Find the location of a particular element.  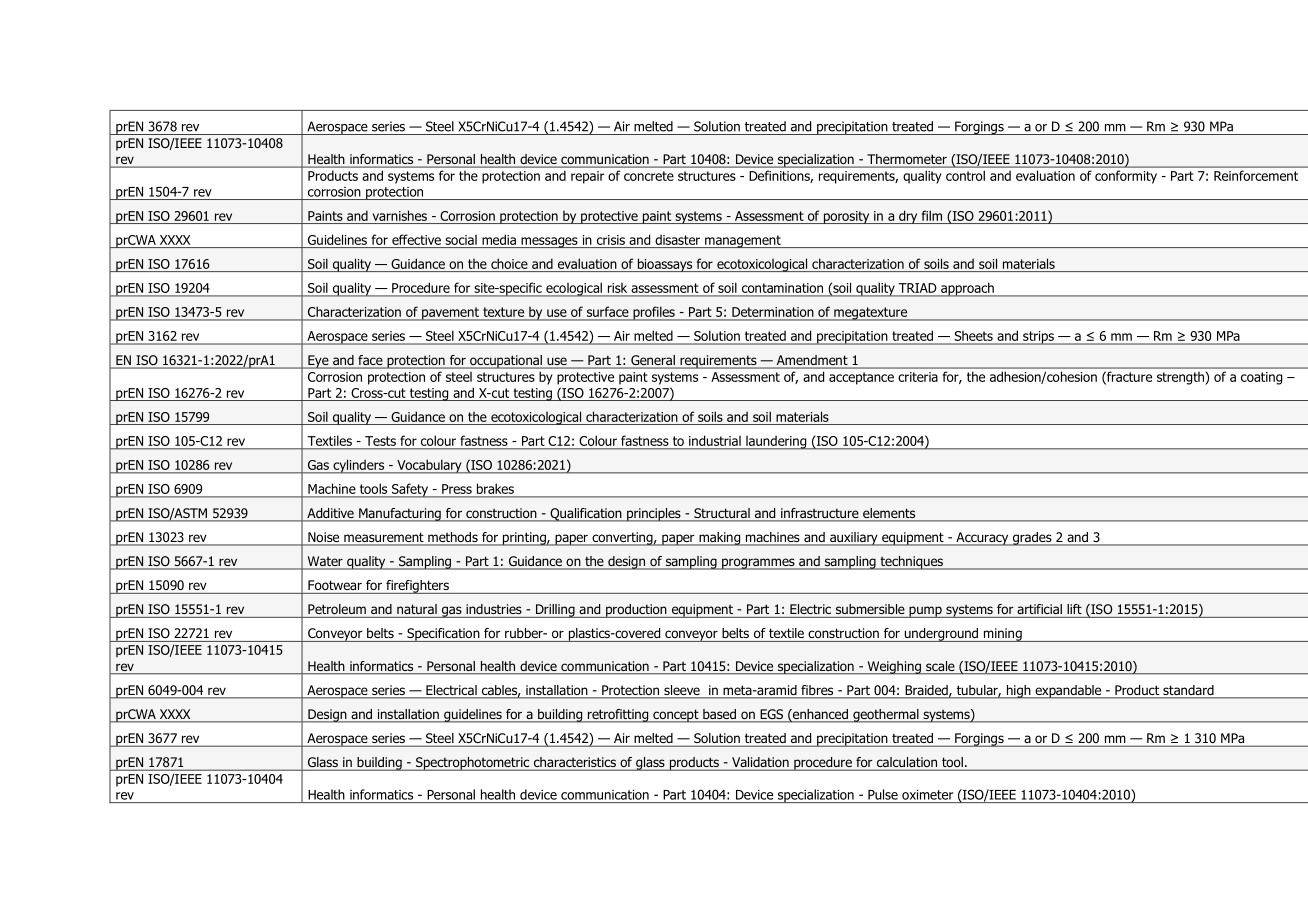

occupational is located at coordinates (506, 362).
